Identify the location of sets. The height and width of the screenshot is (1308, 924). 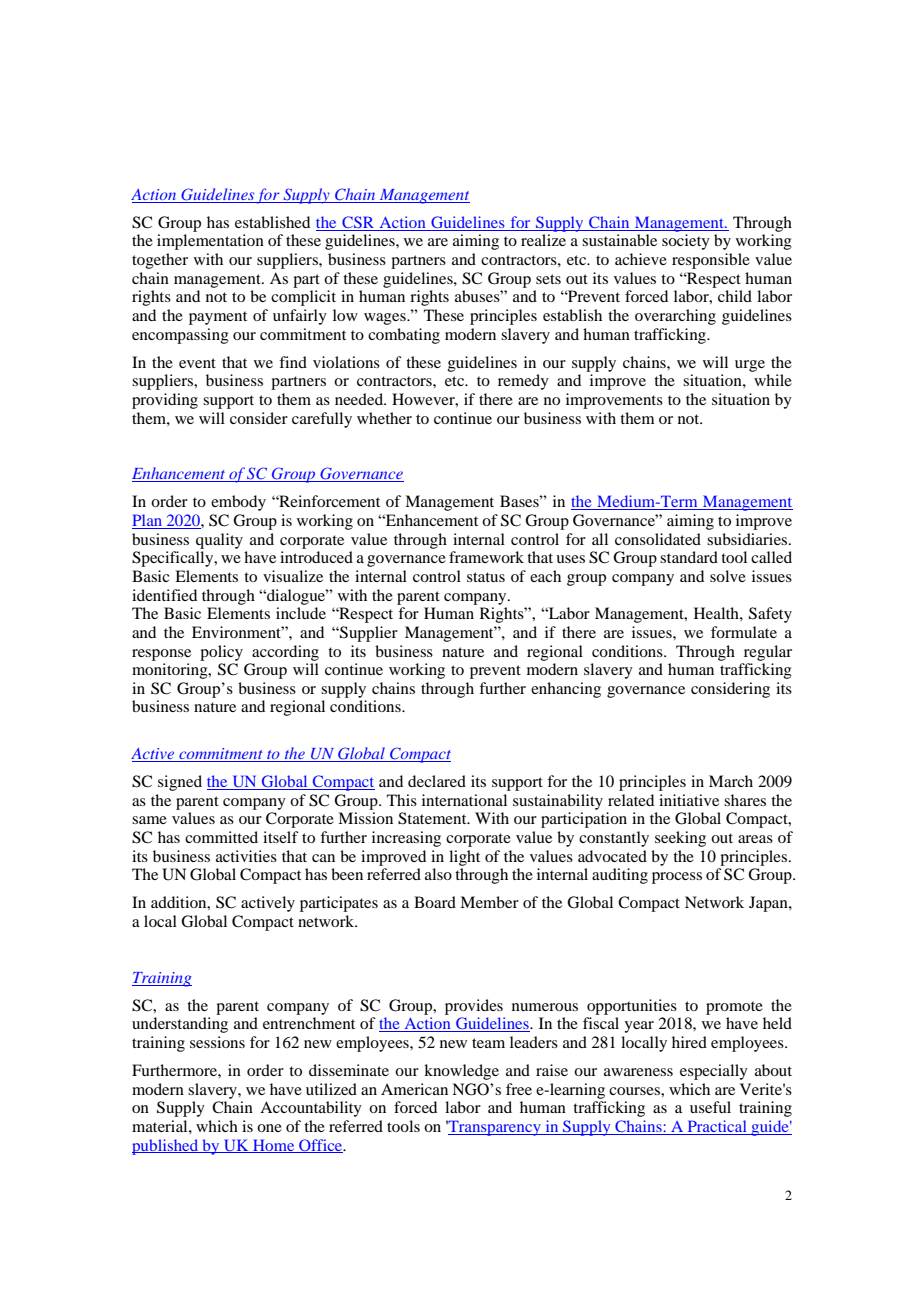
(548, 279).
